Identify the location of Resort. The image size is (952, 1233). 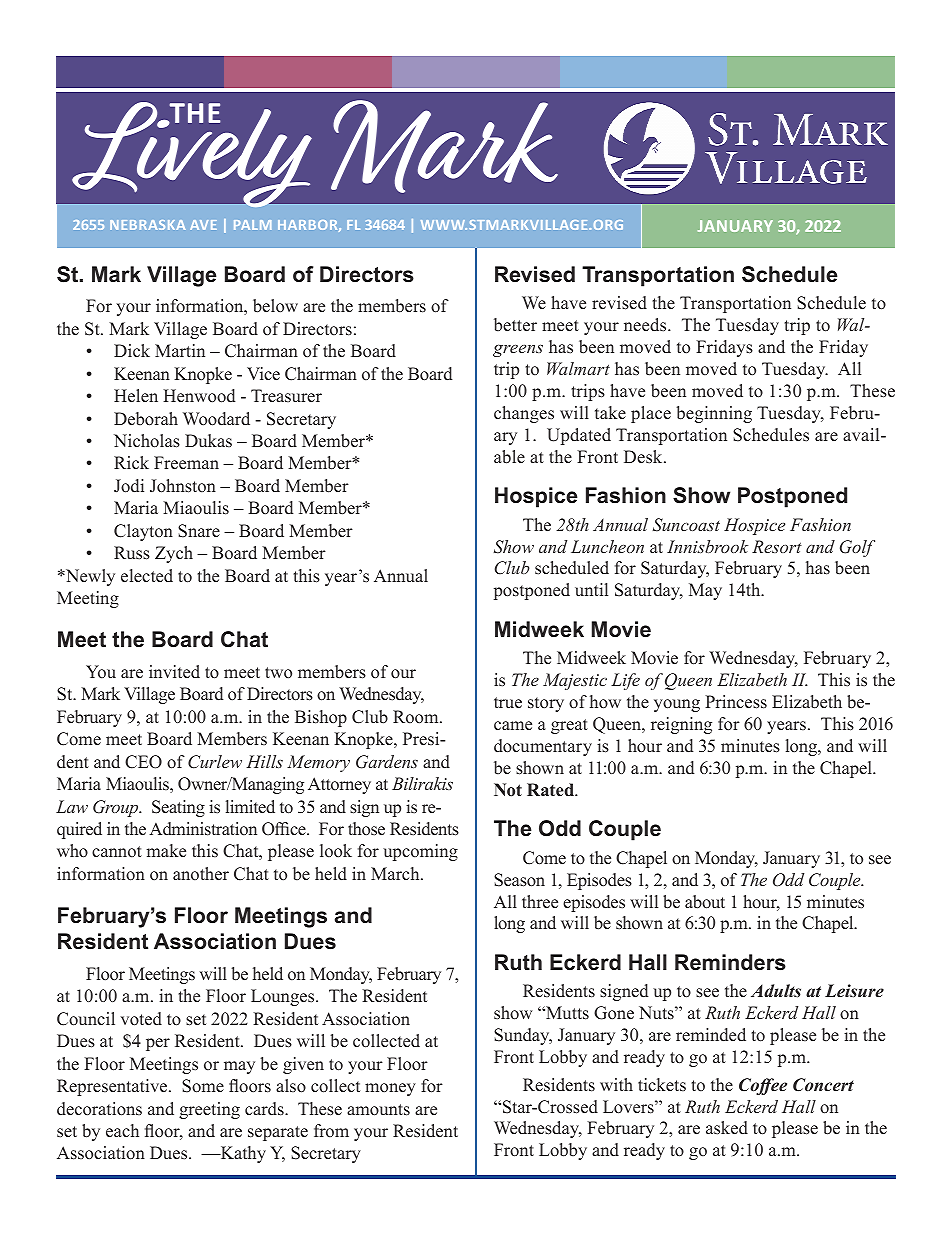
(777, 546).
